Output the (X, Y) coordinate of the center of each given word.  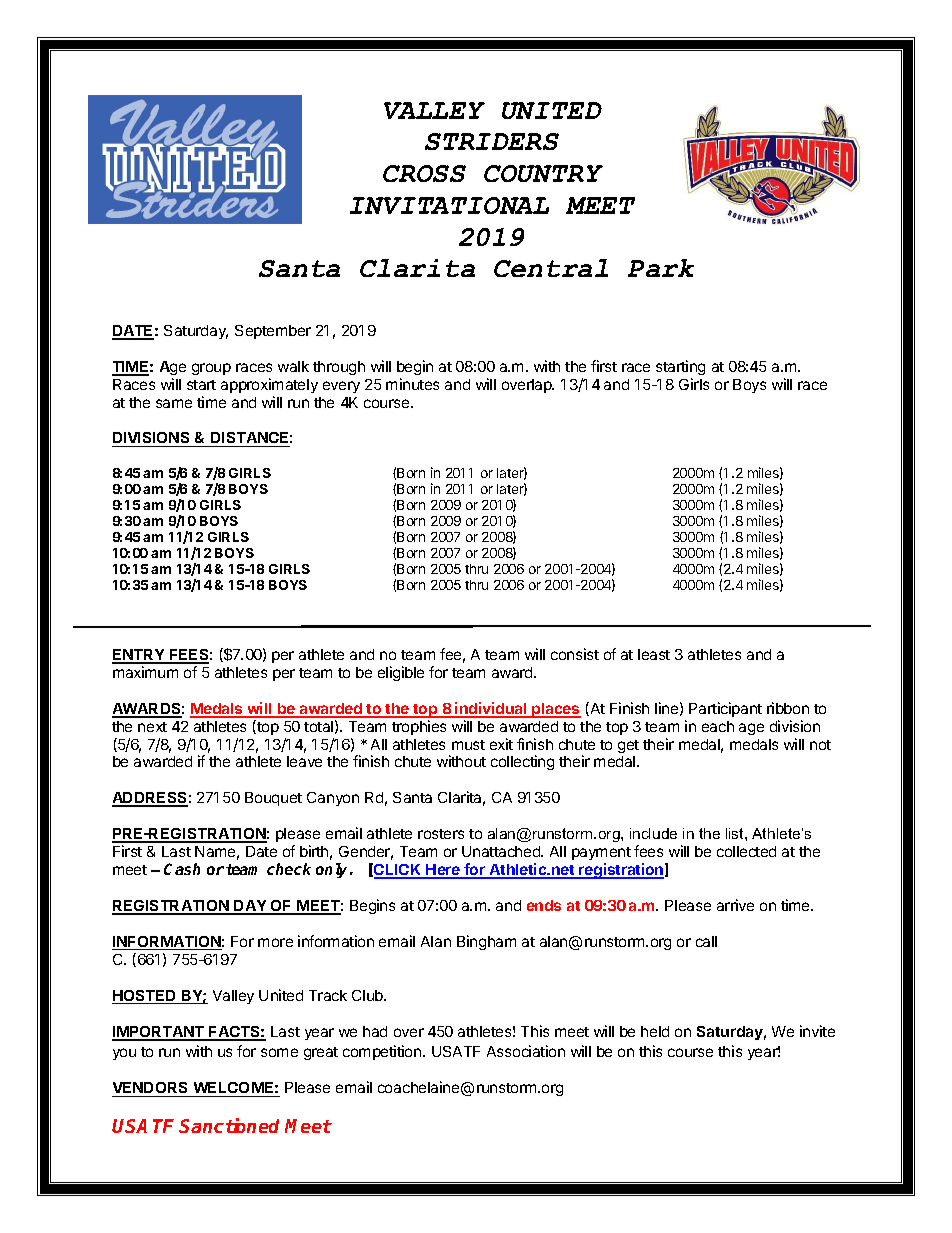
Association (526, 1051)
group (211, 369)
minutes (412, 384)
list (736, 833)
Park (661, 268)
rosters (441, 834)
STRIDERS (492, 141)
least (654, 654)
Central (551, 268)
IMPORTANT (159, 1033)
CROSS (424, 173)
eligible (401, 673)
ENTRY (139, 656)
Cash (182, 869)
